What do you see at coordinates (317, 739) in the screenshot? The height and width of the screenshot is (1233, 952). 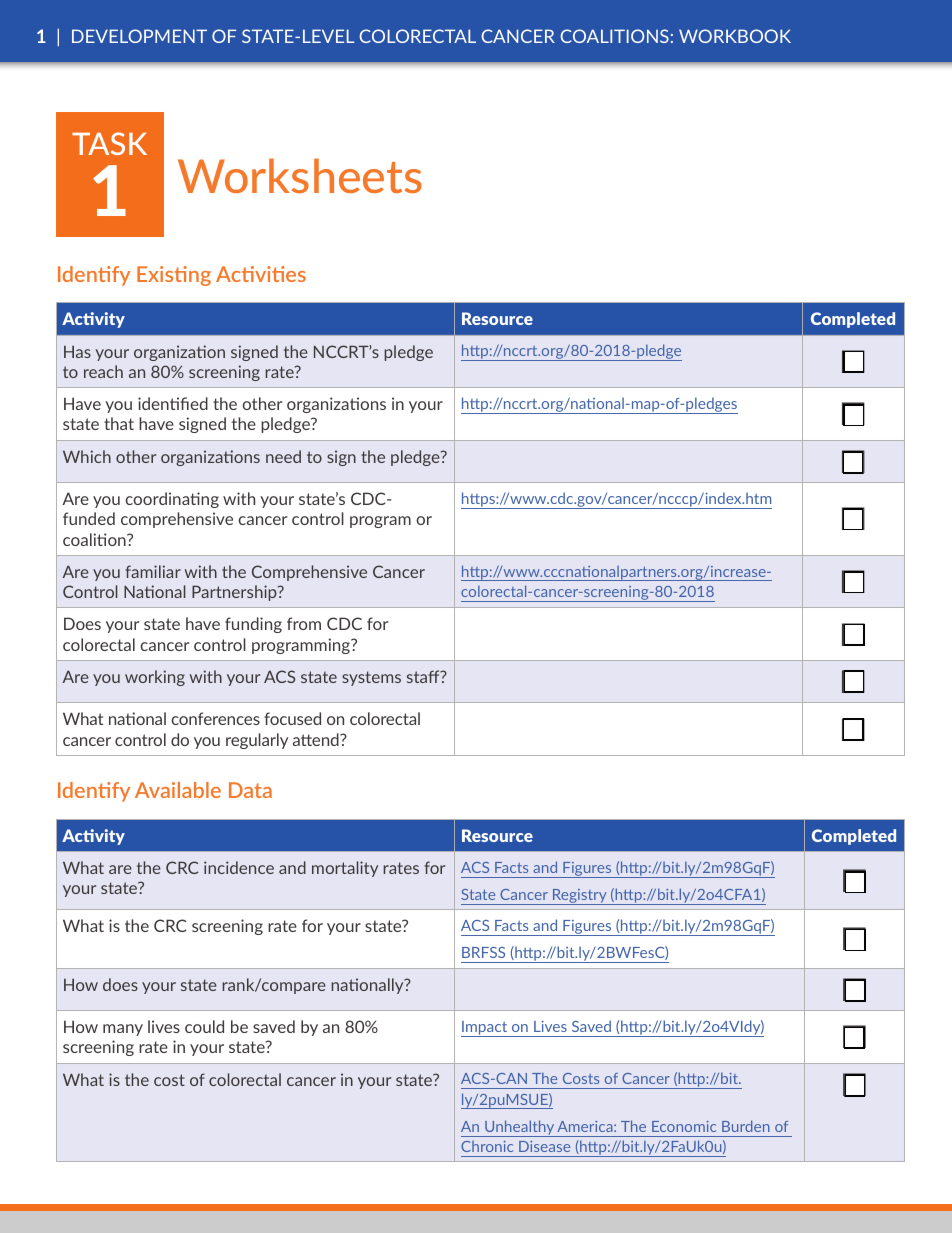 I see `attend` at bounding box center [317, 739].
